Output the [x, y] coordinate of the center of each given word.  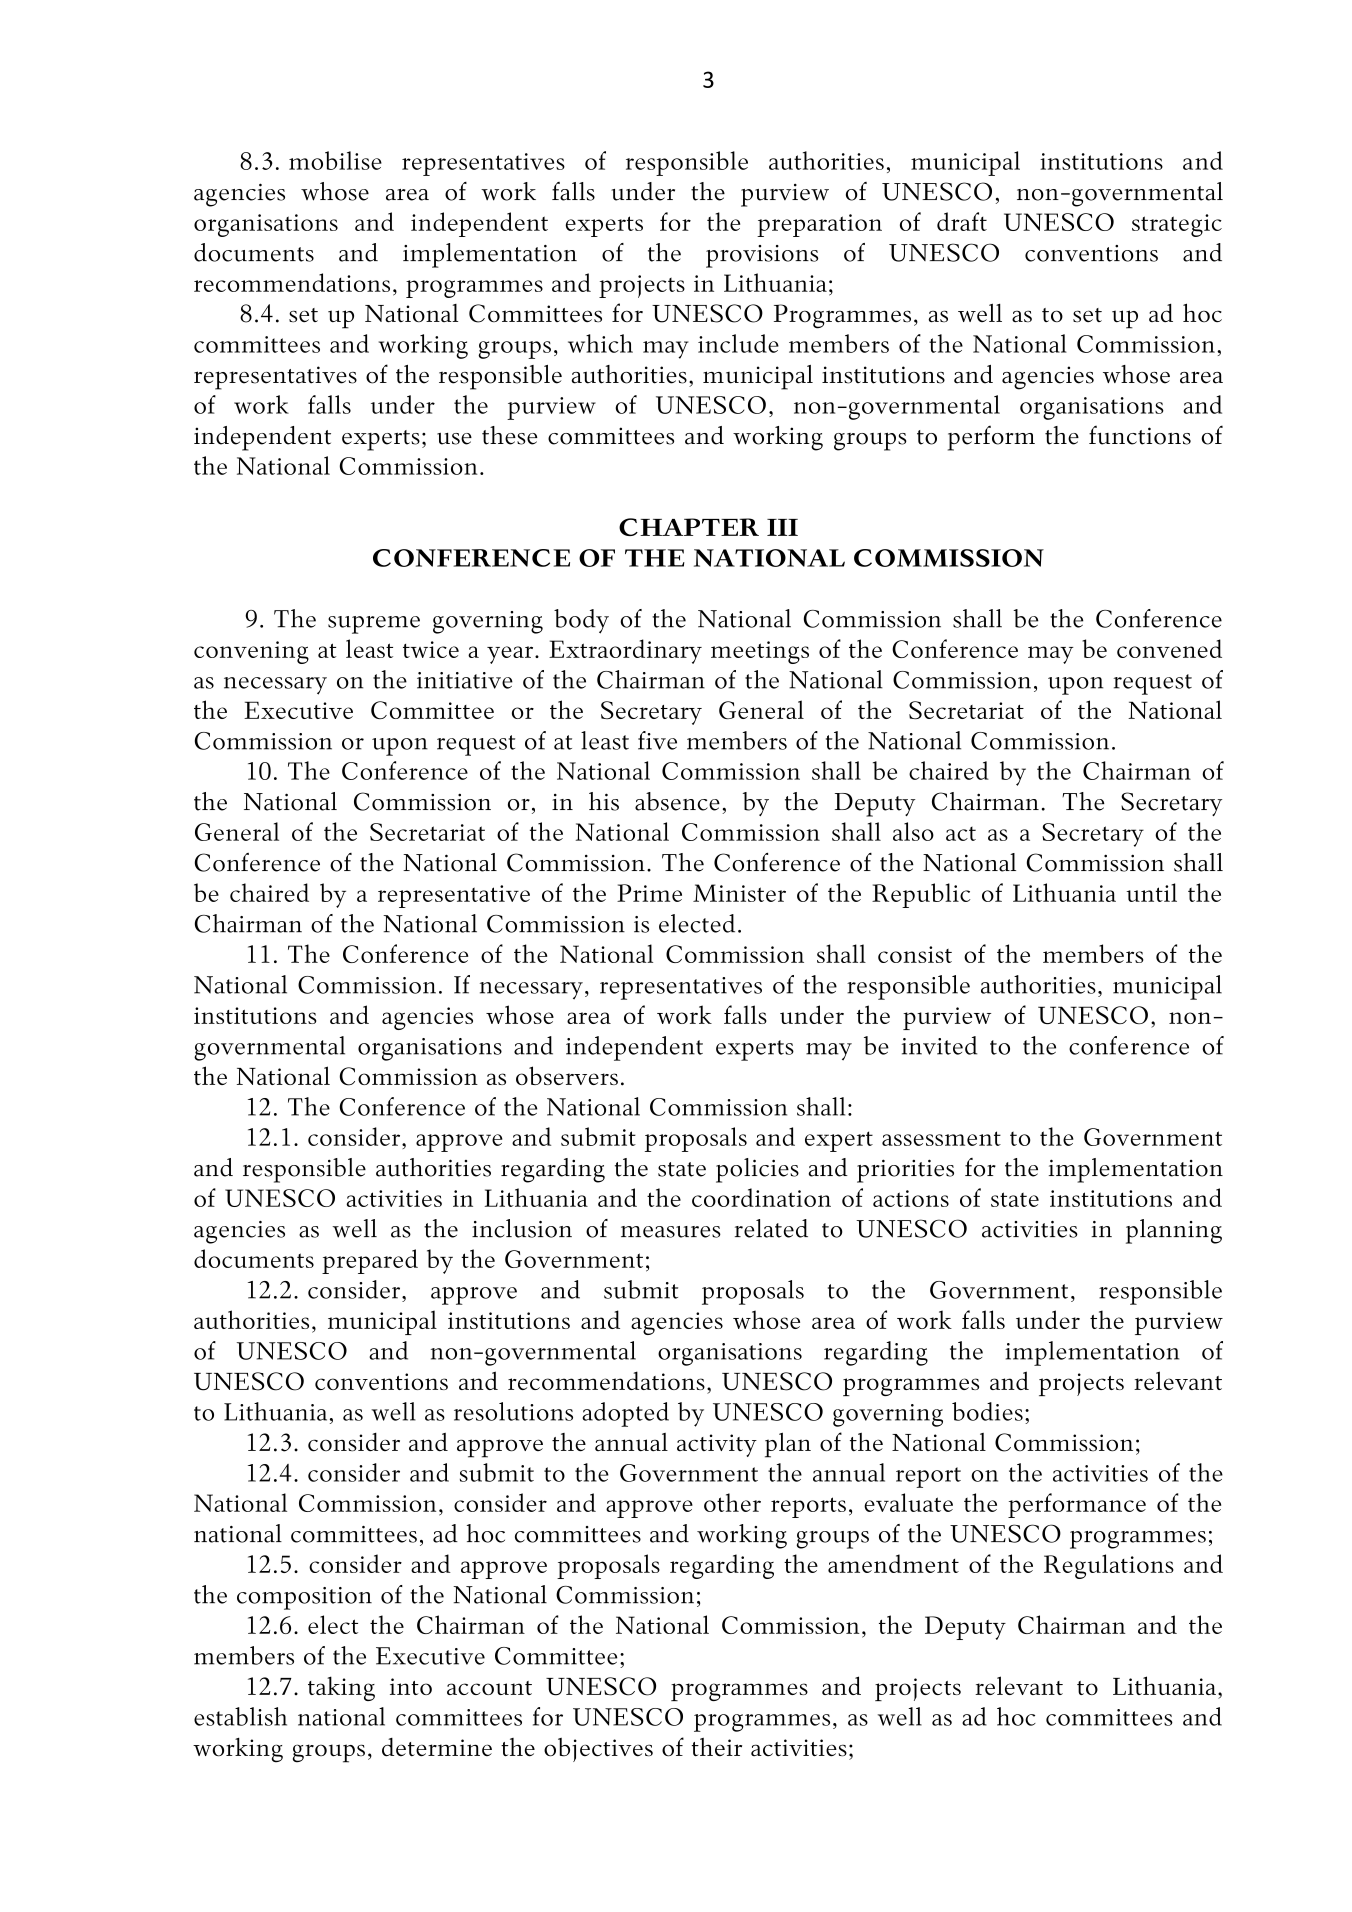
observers [567, 1075]
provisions [762, 256]
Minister [739, 893]
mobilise [335, 160]
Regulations [1109, 1566]
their [716, 1747]
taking [341, 1688]
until [1151, 892]
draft [962, 221]
